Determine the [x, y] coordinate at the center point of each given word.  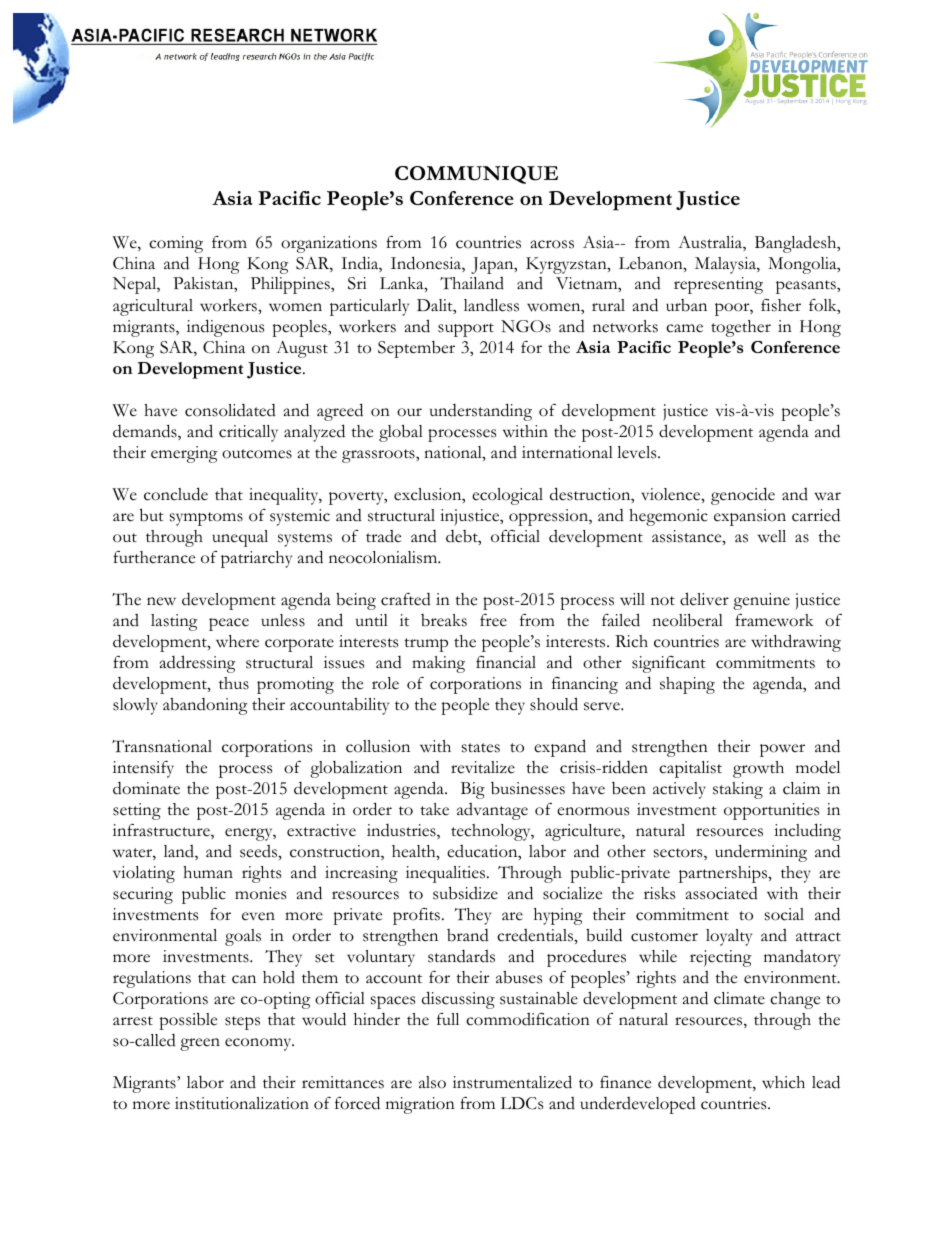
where [237, 641]
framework [774, 620]
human [208, 872]
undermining [761, 853]
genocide [743, 496]
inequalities [447, 874]
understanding [481, 412]
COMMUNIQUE [476, 175]
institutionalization [242, 1103]
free [493, 620]
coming [176, 244]
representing [718, 285]
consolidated [230, 410]
